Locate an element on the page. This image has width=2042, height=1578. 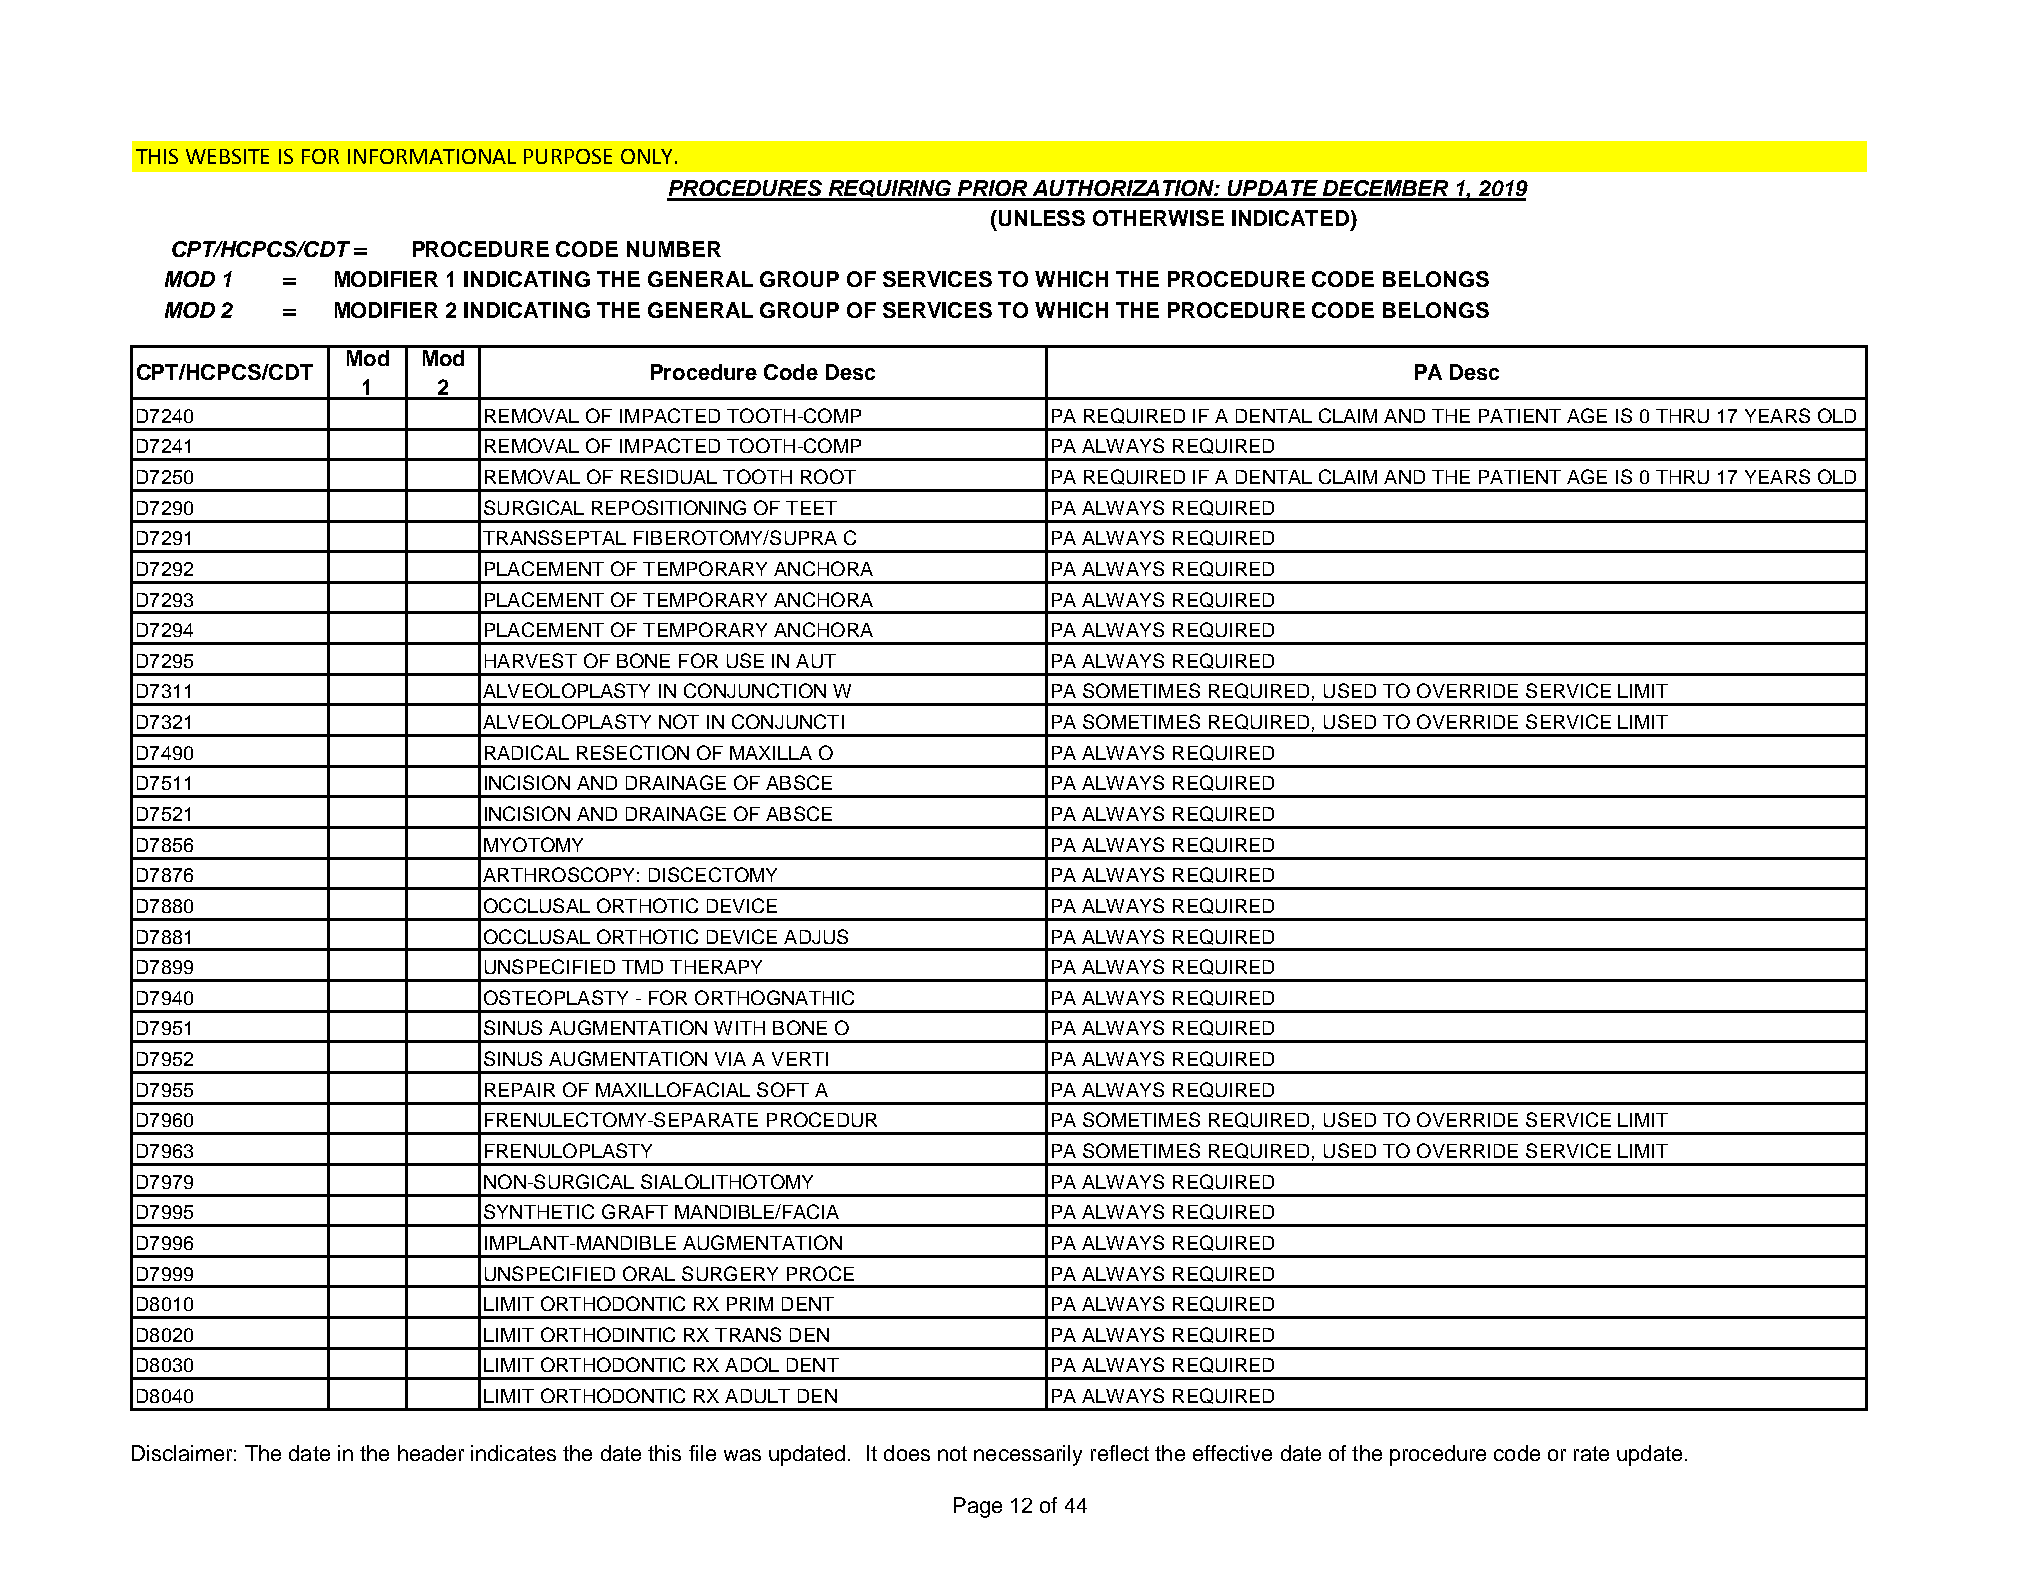
REPOSITIONING is located at coordinates (669, 507).
